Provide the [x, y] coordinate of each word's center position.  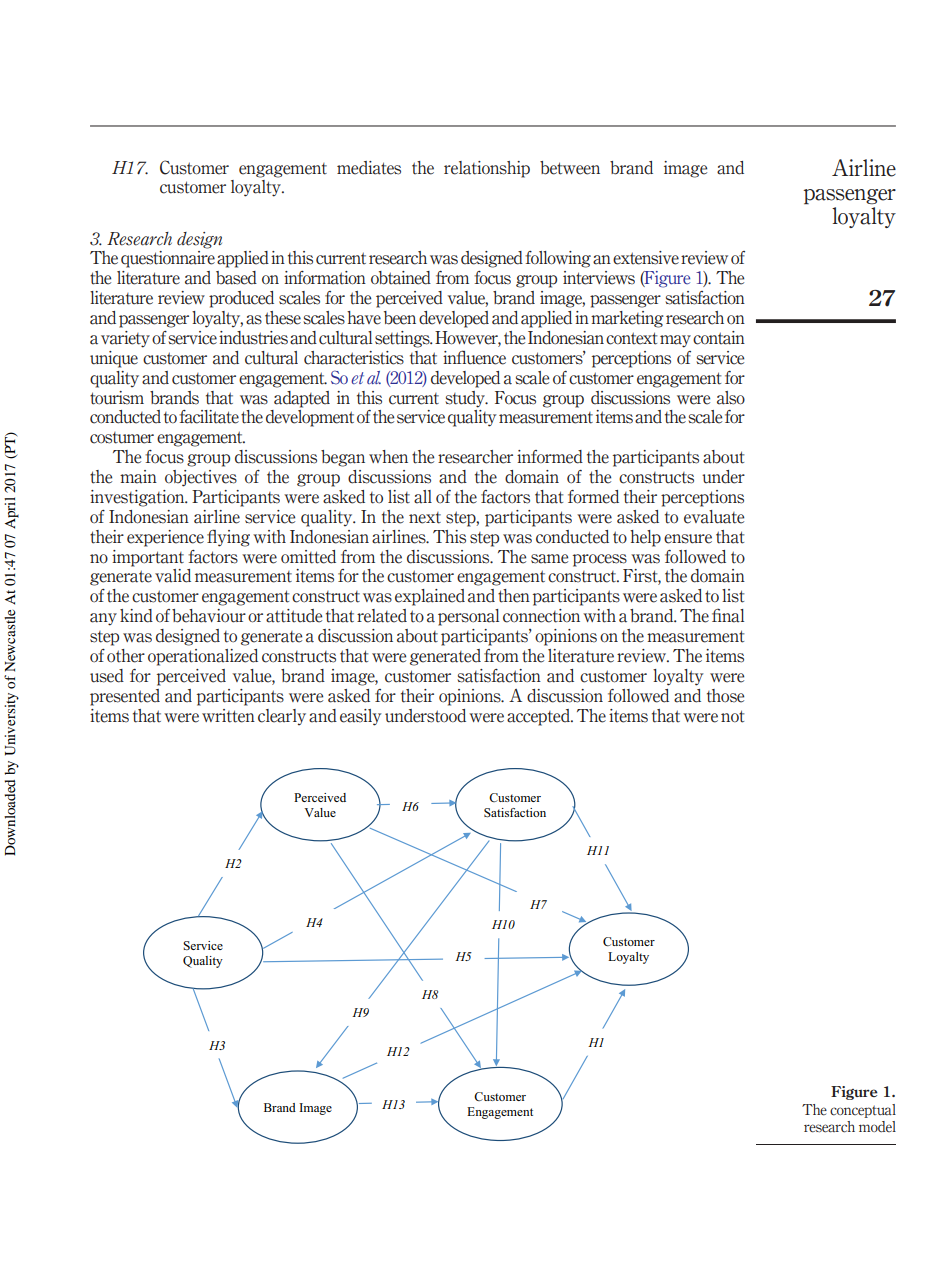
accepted [539, 717]
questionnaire [168, 259]
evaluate [714, 517]
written [228, 716]
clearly [282, 717]
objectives [201, 478]
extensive [646, 258]
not [732, 716]
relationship [487, 169]
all [423, 497]
